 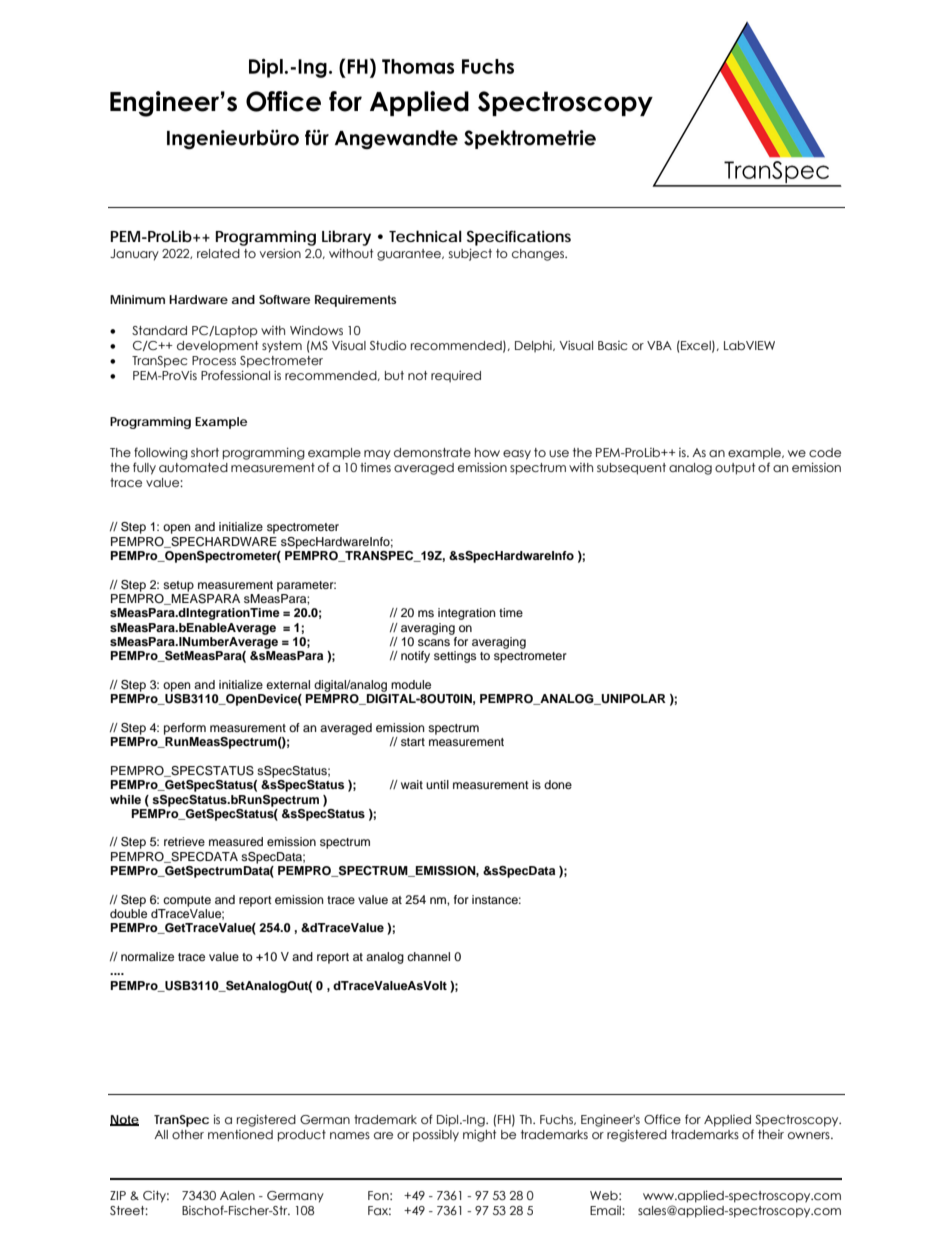 I want to click on done, so click(x=558, y=784).
